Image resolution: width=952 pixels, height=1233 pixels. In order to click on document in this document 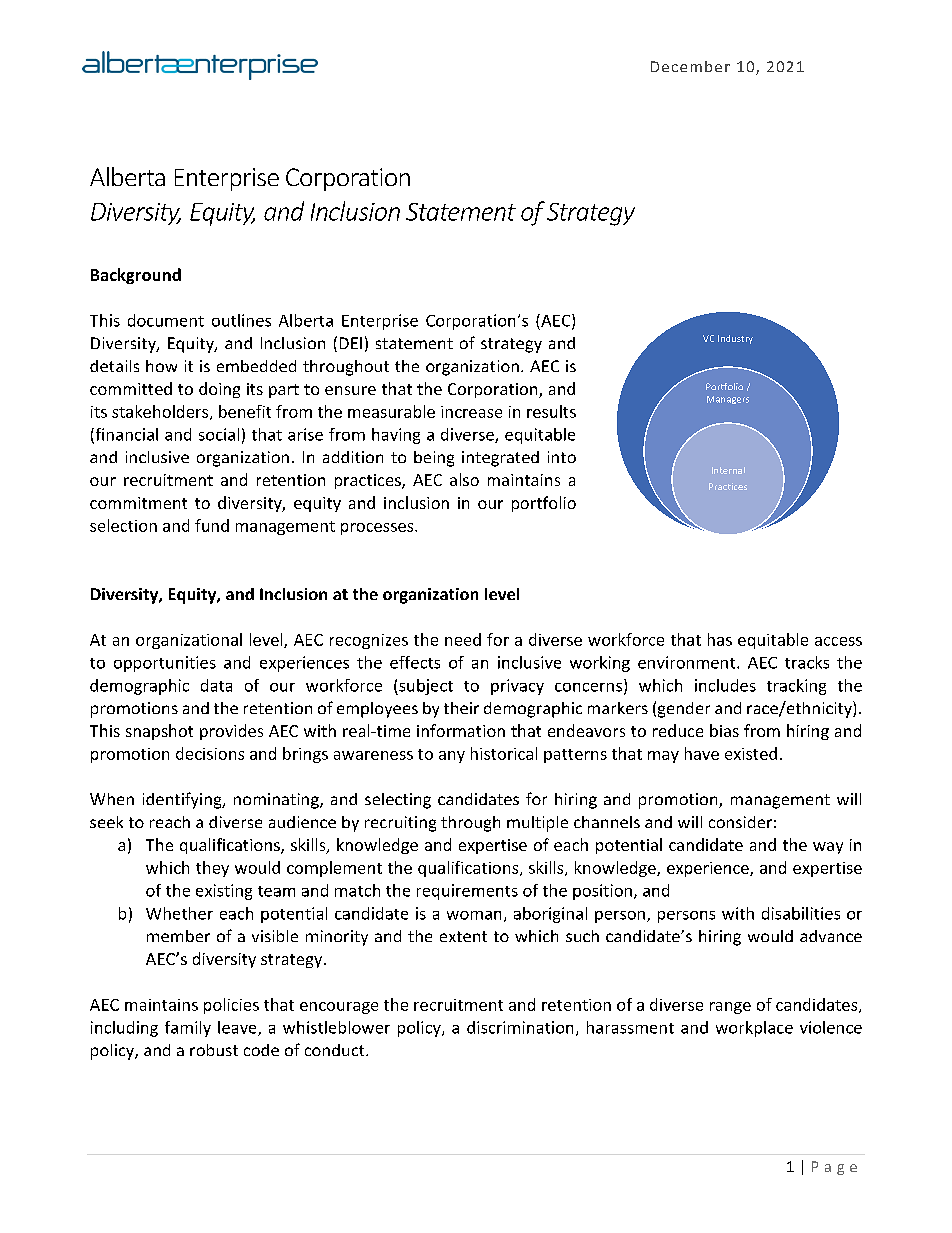, I will do `click(166, 320)`.
